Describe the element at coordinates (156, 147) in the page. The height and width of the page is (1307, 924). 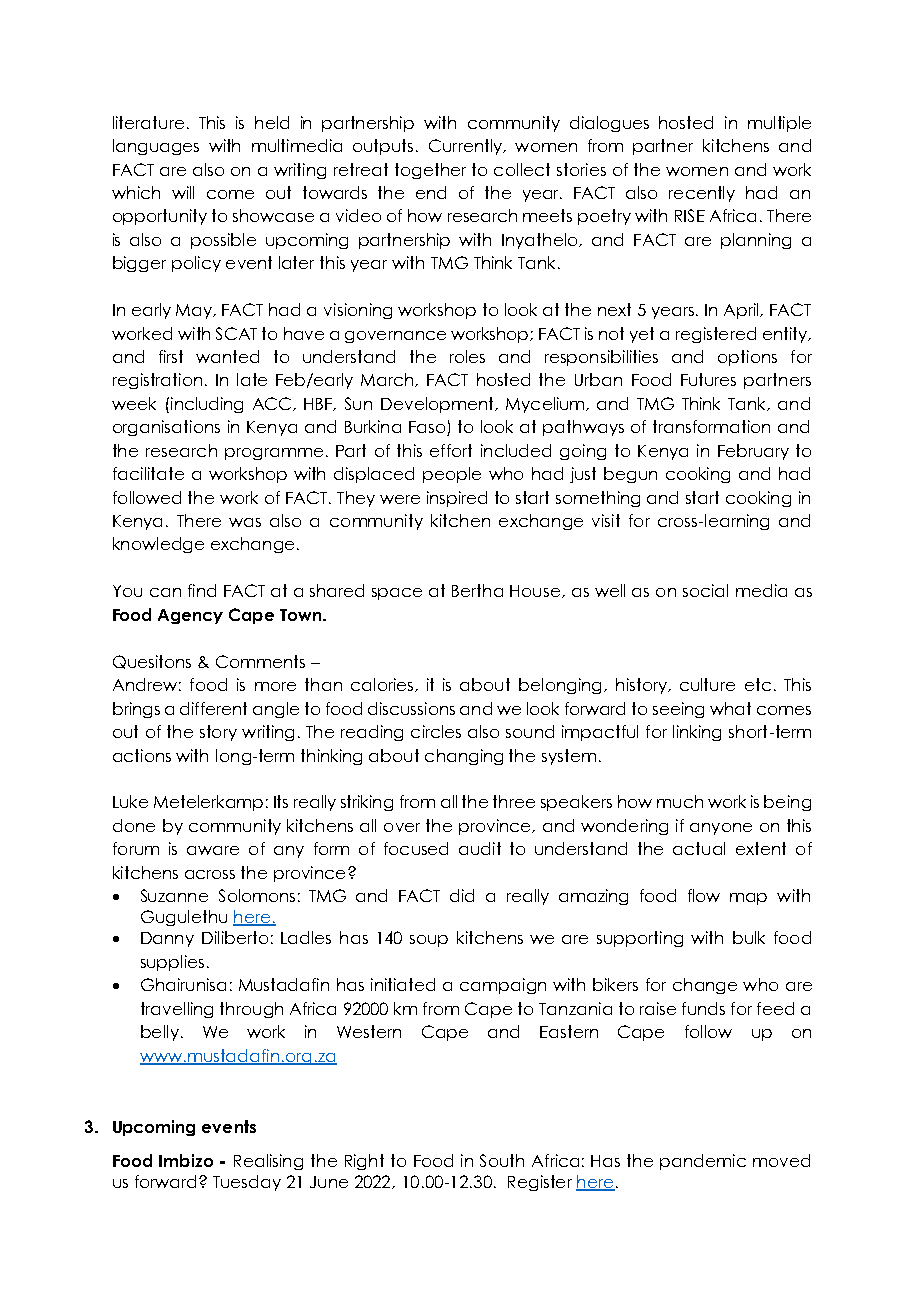
I see `languages` at that location.
